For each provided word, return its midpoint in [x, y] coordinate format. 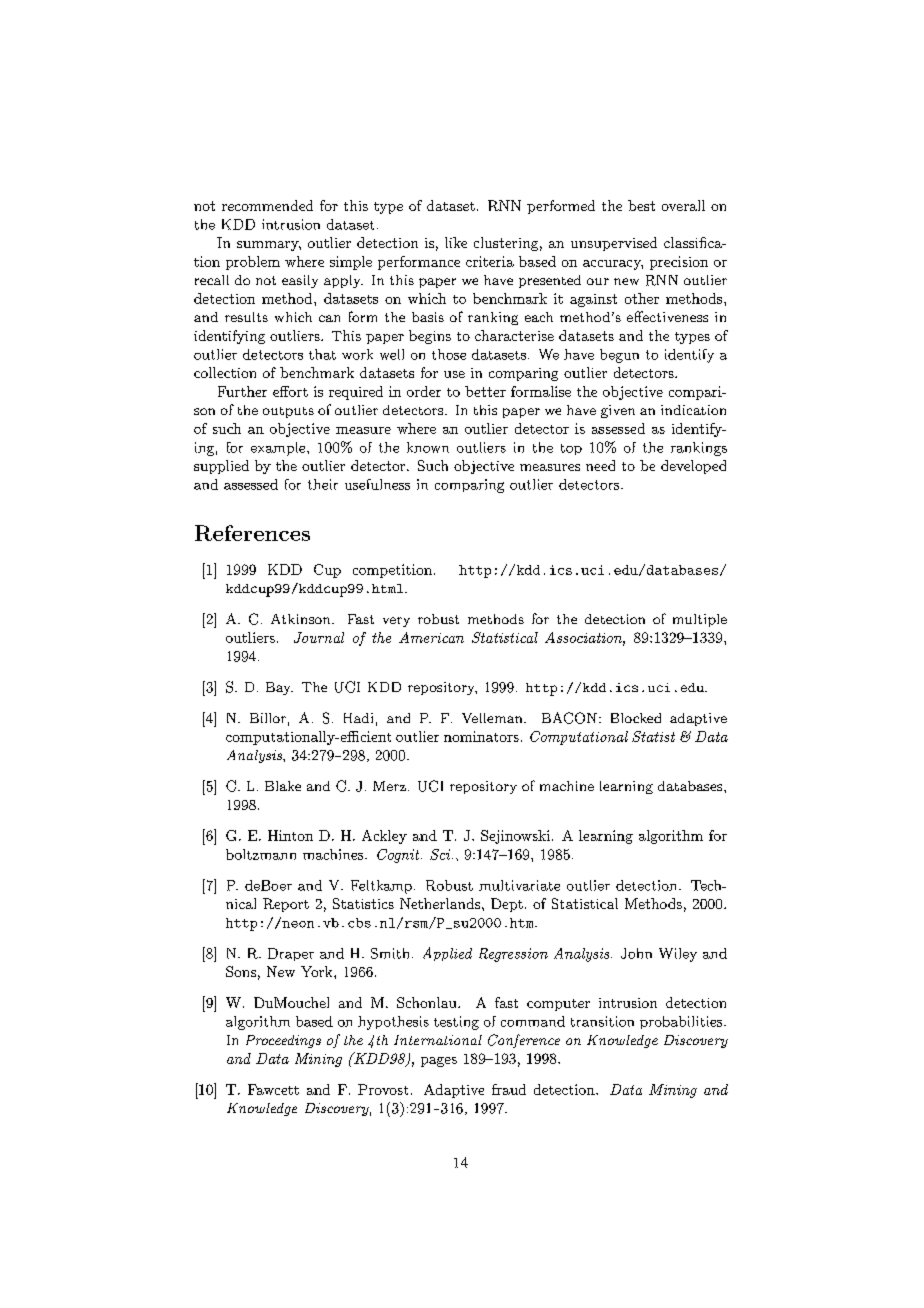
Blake [283, 786]
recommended [267, 205]
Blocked [636, 718]
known [428, 447]
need [600, 465]
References [252, 533]
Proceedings [283, 1041]
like [456, 242]
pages [439, 1062]
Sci [441, 854]
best [641, 205]
